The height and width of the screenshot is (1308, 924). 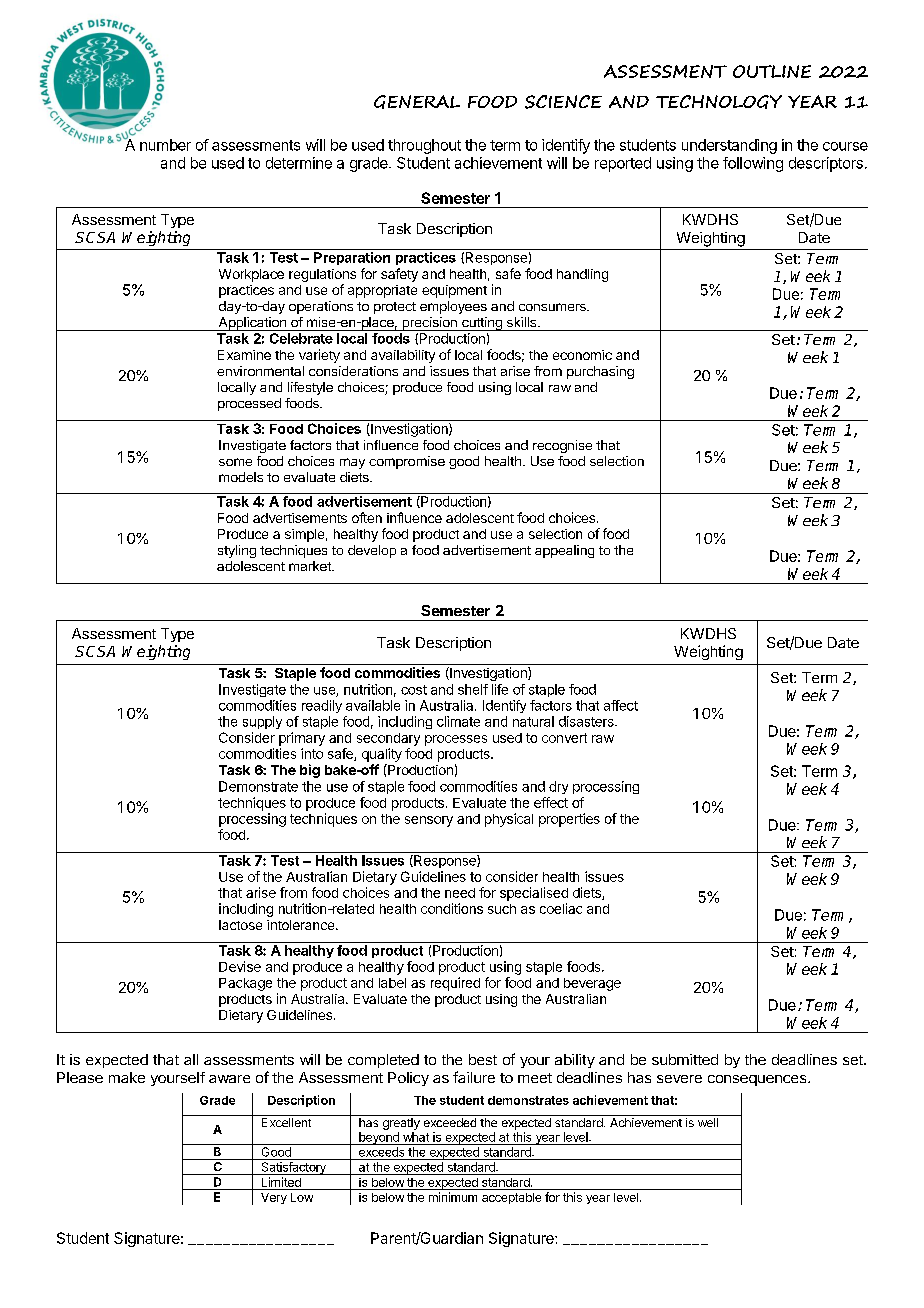 I want to click on styling, so click(x=237, y=551).
